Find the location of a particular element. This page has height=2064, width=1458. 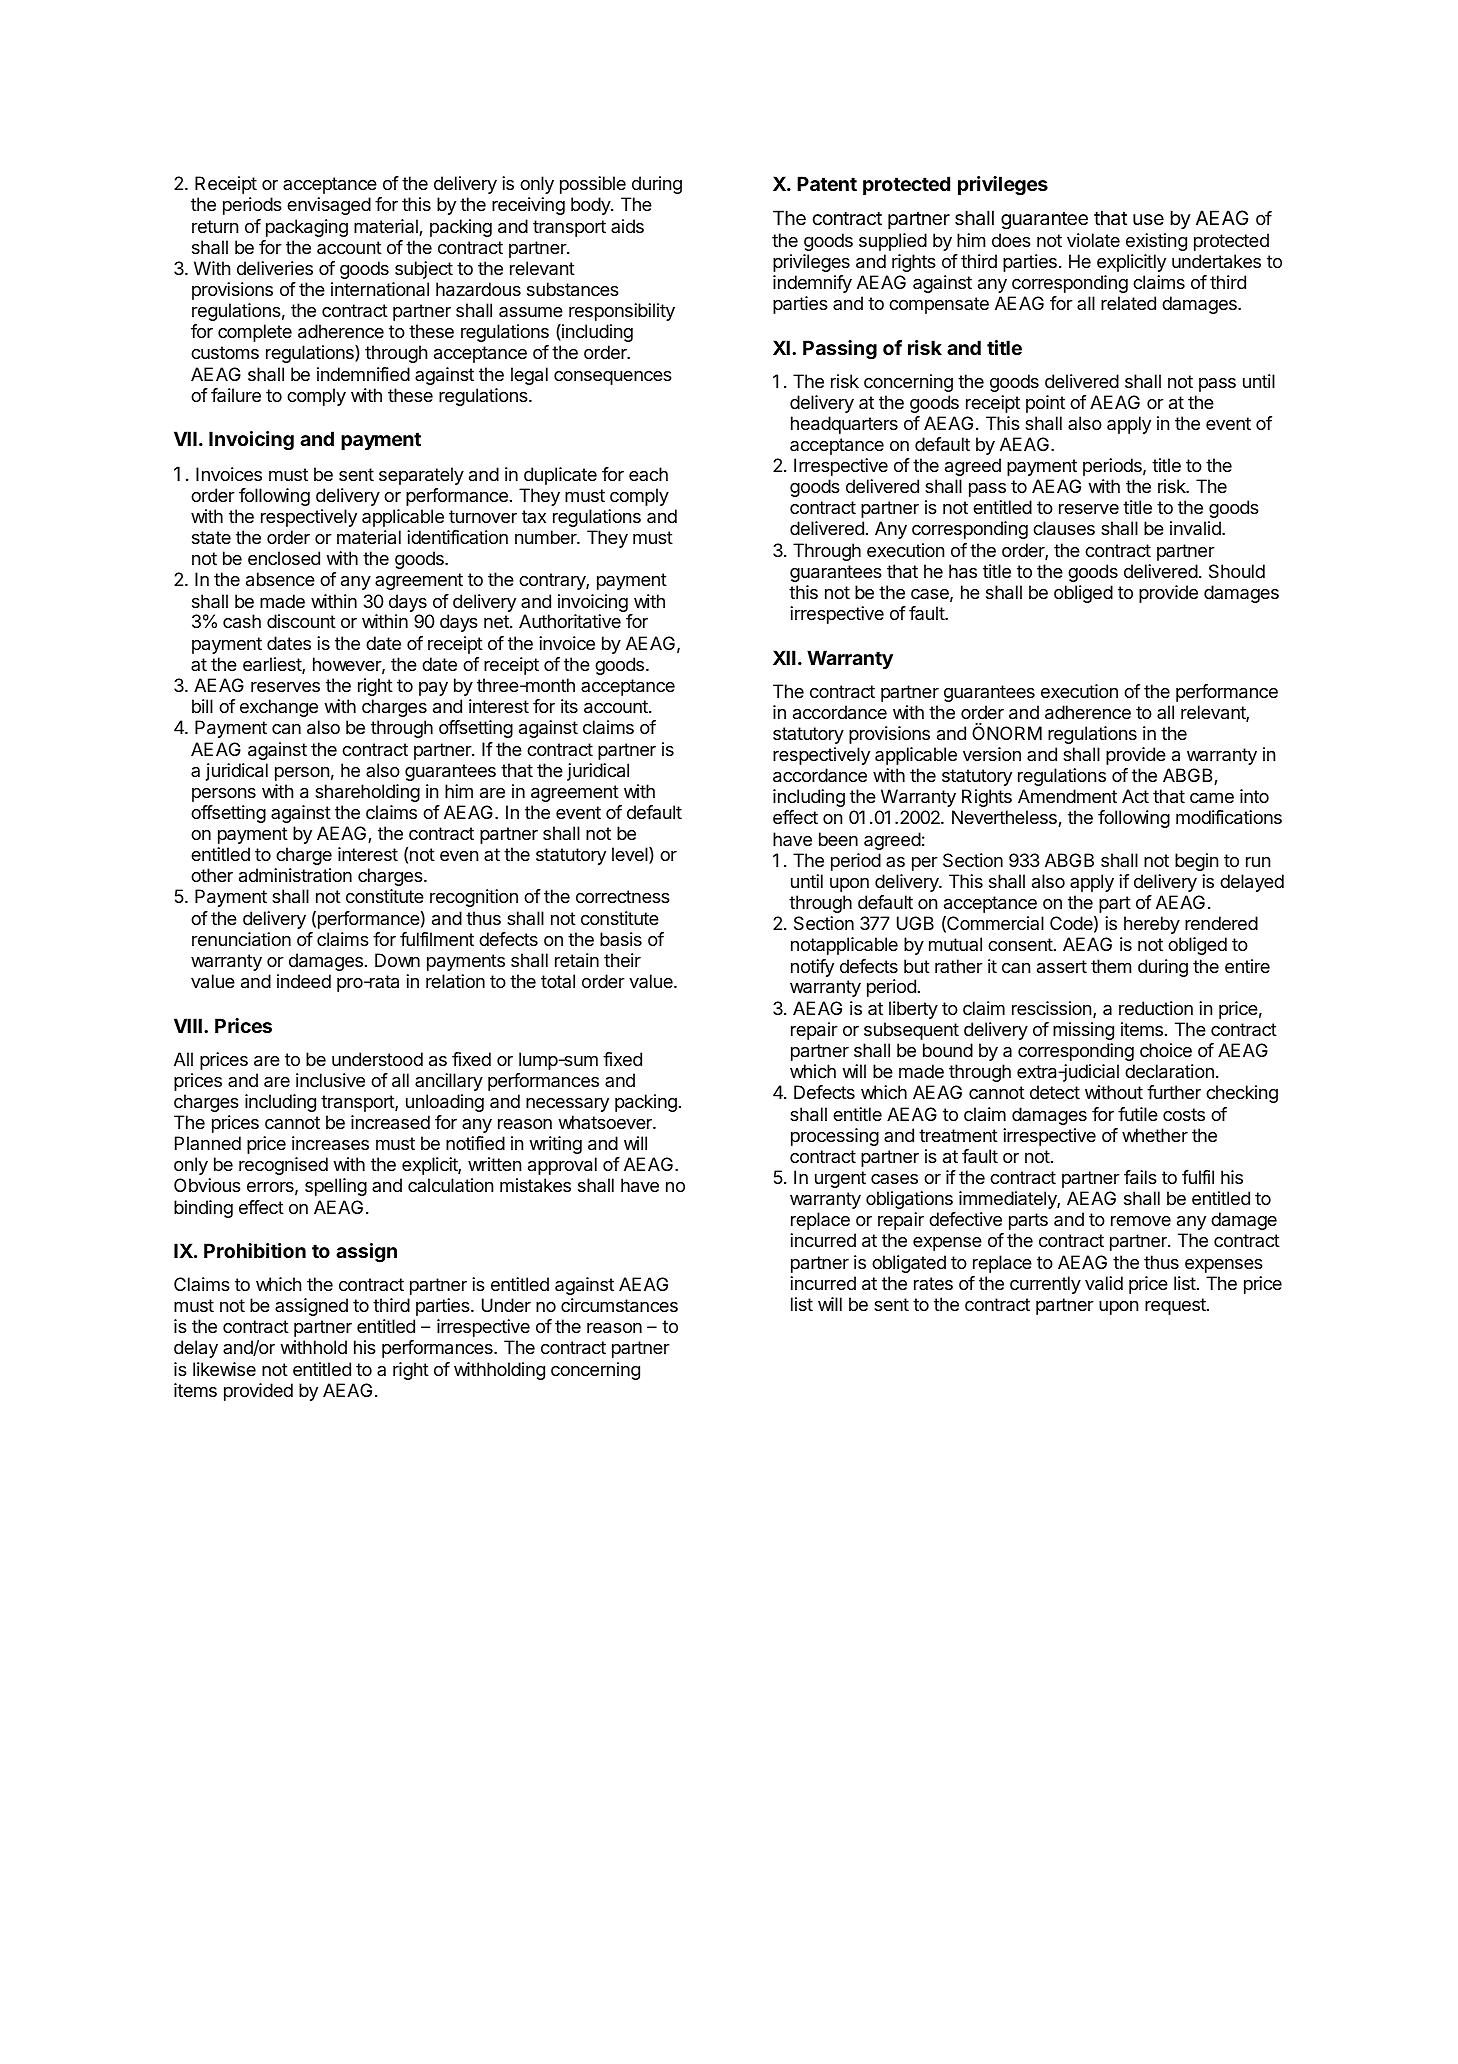

request is located at coordinates (1176, 1306).
